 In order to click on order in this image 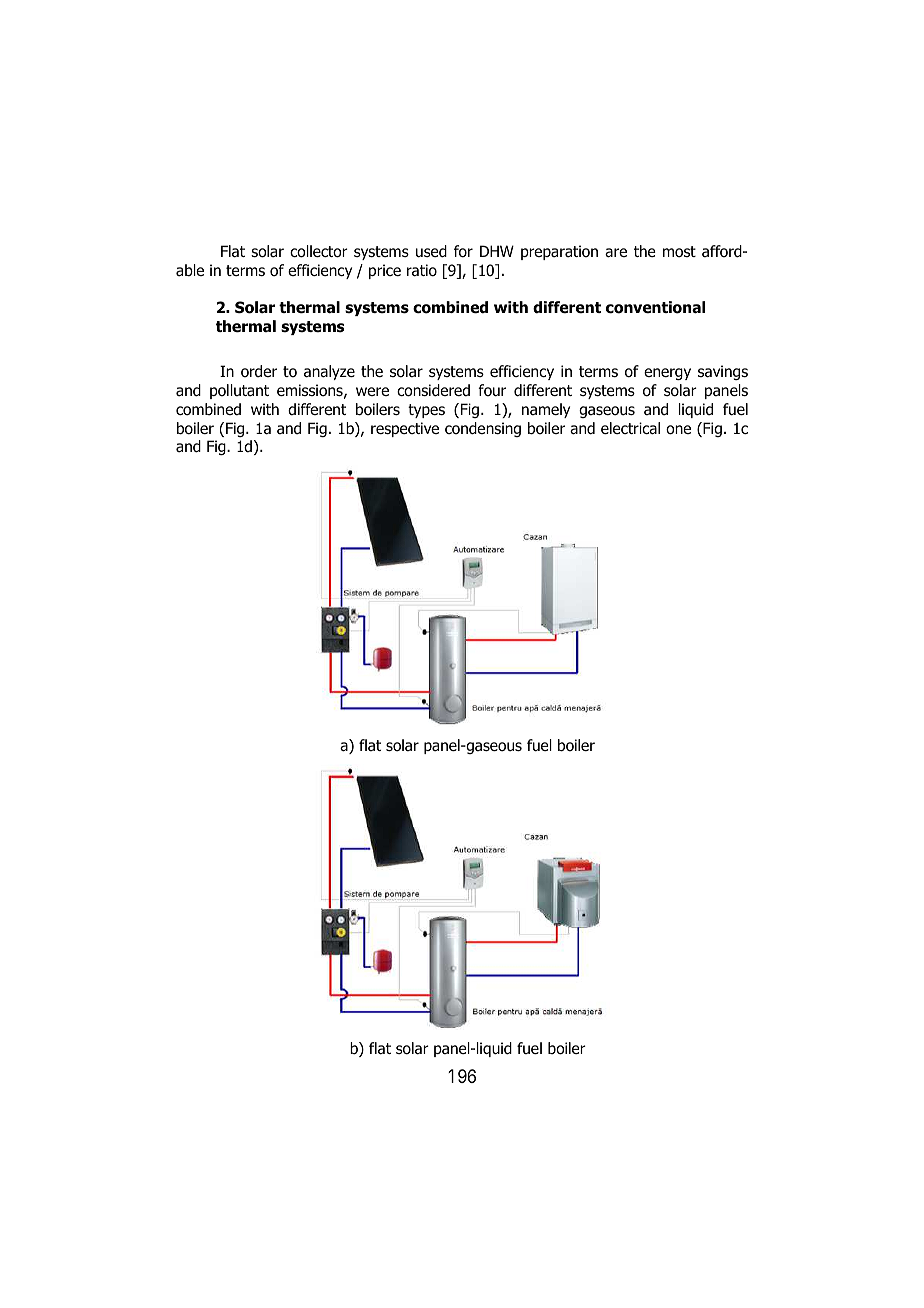, I will do `click(259, 371)`.
